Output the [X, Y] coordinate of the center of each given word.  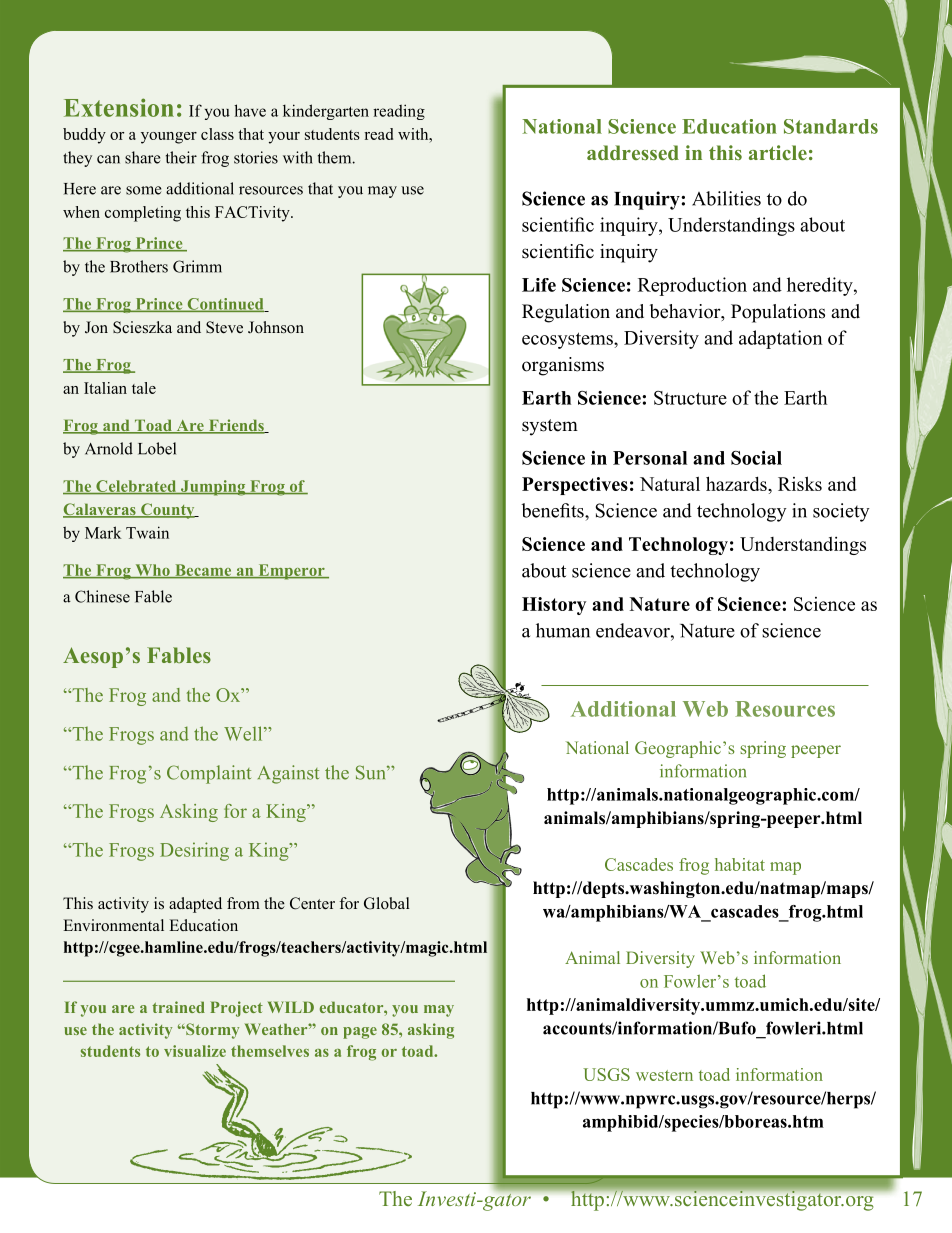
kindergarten [326, 112]
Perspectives [575, 486]
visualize [195, 1051]
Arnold [109, 448]
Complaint [209, 774]
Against [288, 774]
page [360, 1033]
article [778, 152]
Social [756, 458]
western [664, 1075]
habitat [740, 864]
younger [169, 138]
